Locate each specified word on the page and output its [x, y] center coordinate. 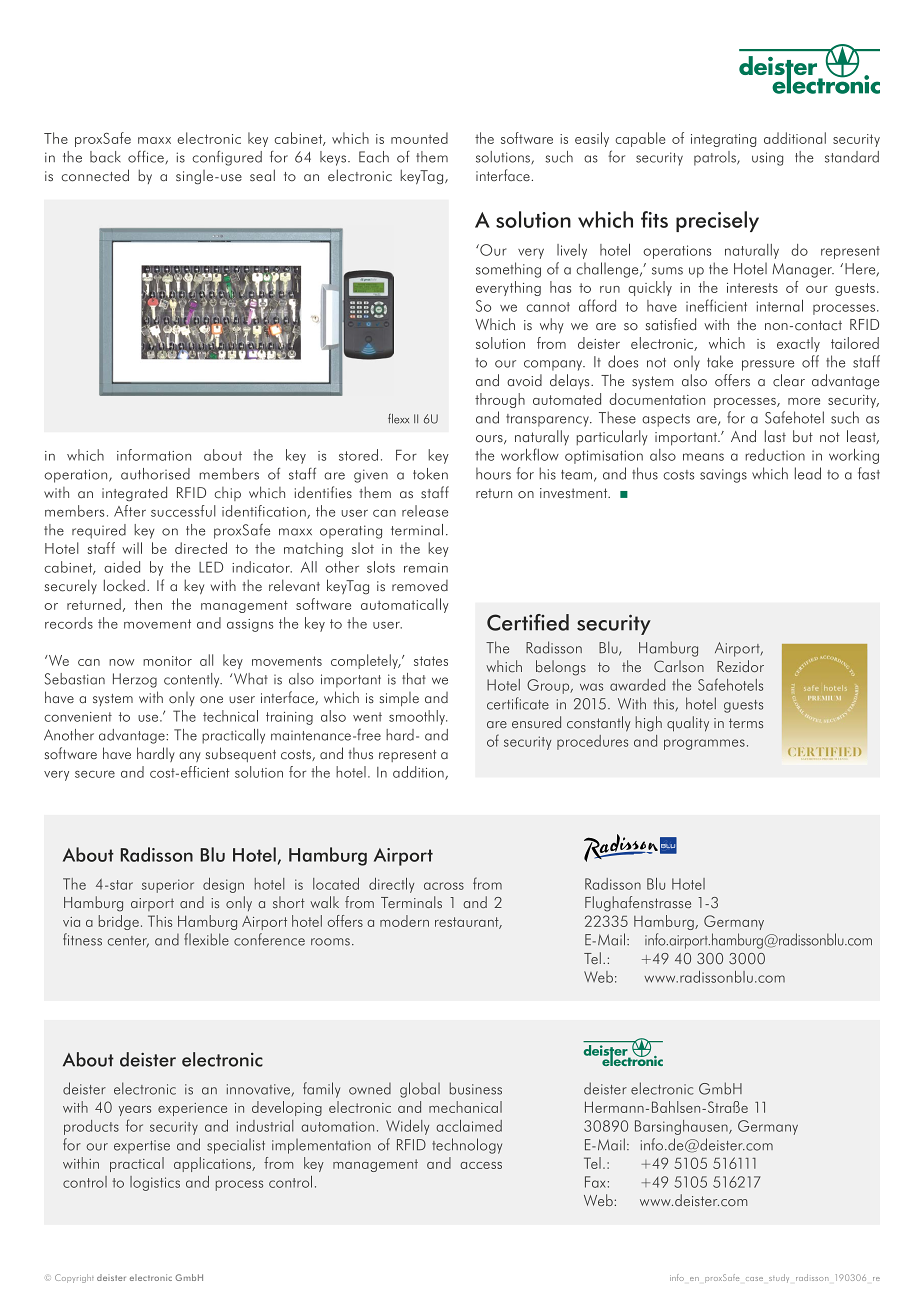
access [481, 1165]
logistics [155, 1183]
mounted [419, 138]
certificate [518, 703]
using [767, 159]
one [211, 699]
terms [746, 723]
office [147, 157]
